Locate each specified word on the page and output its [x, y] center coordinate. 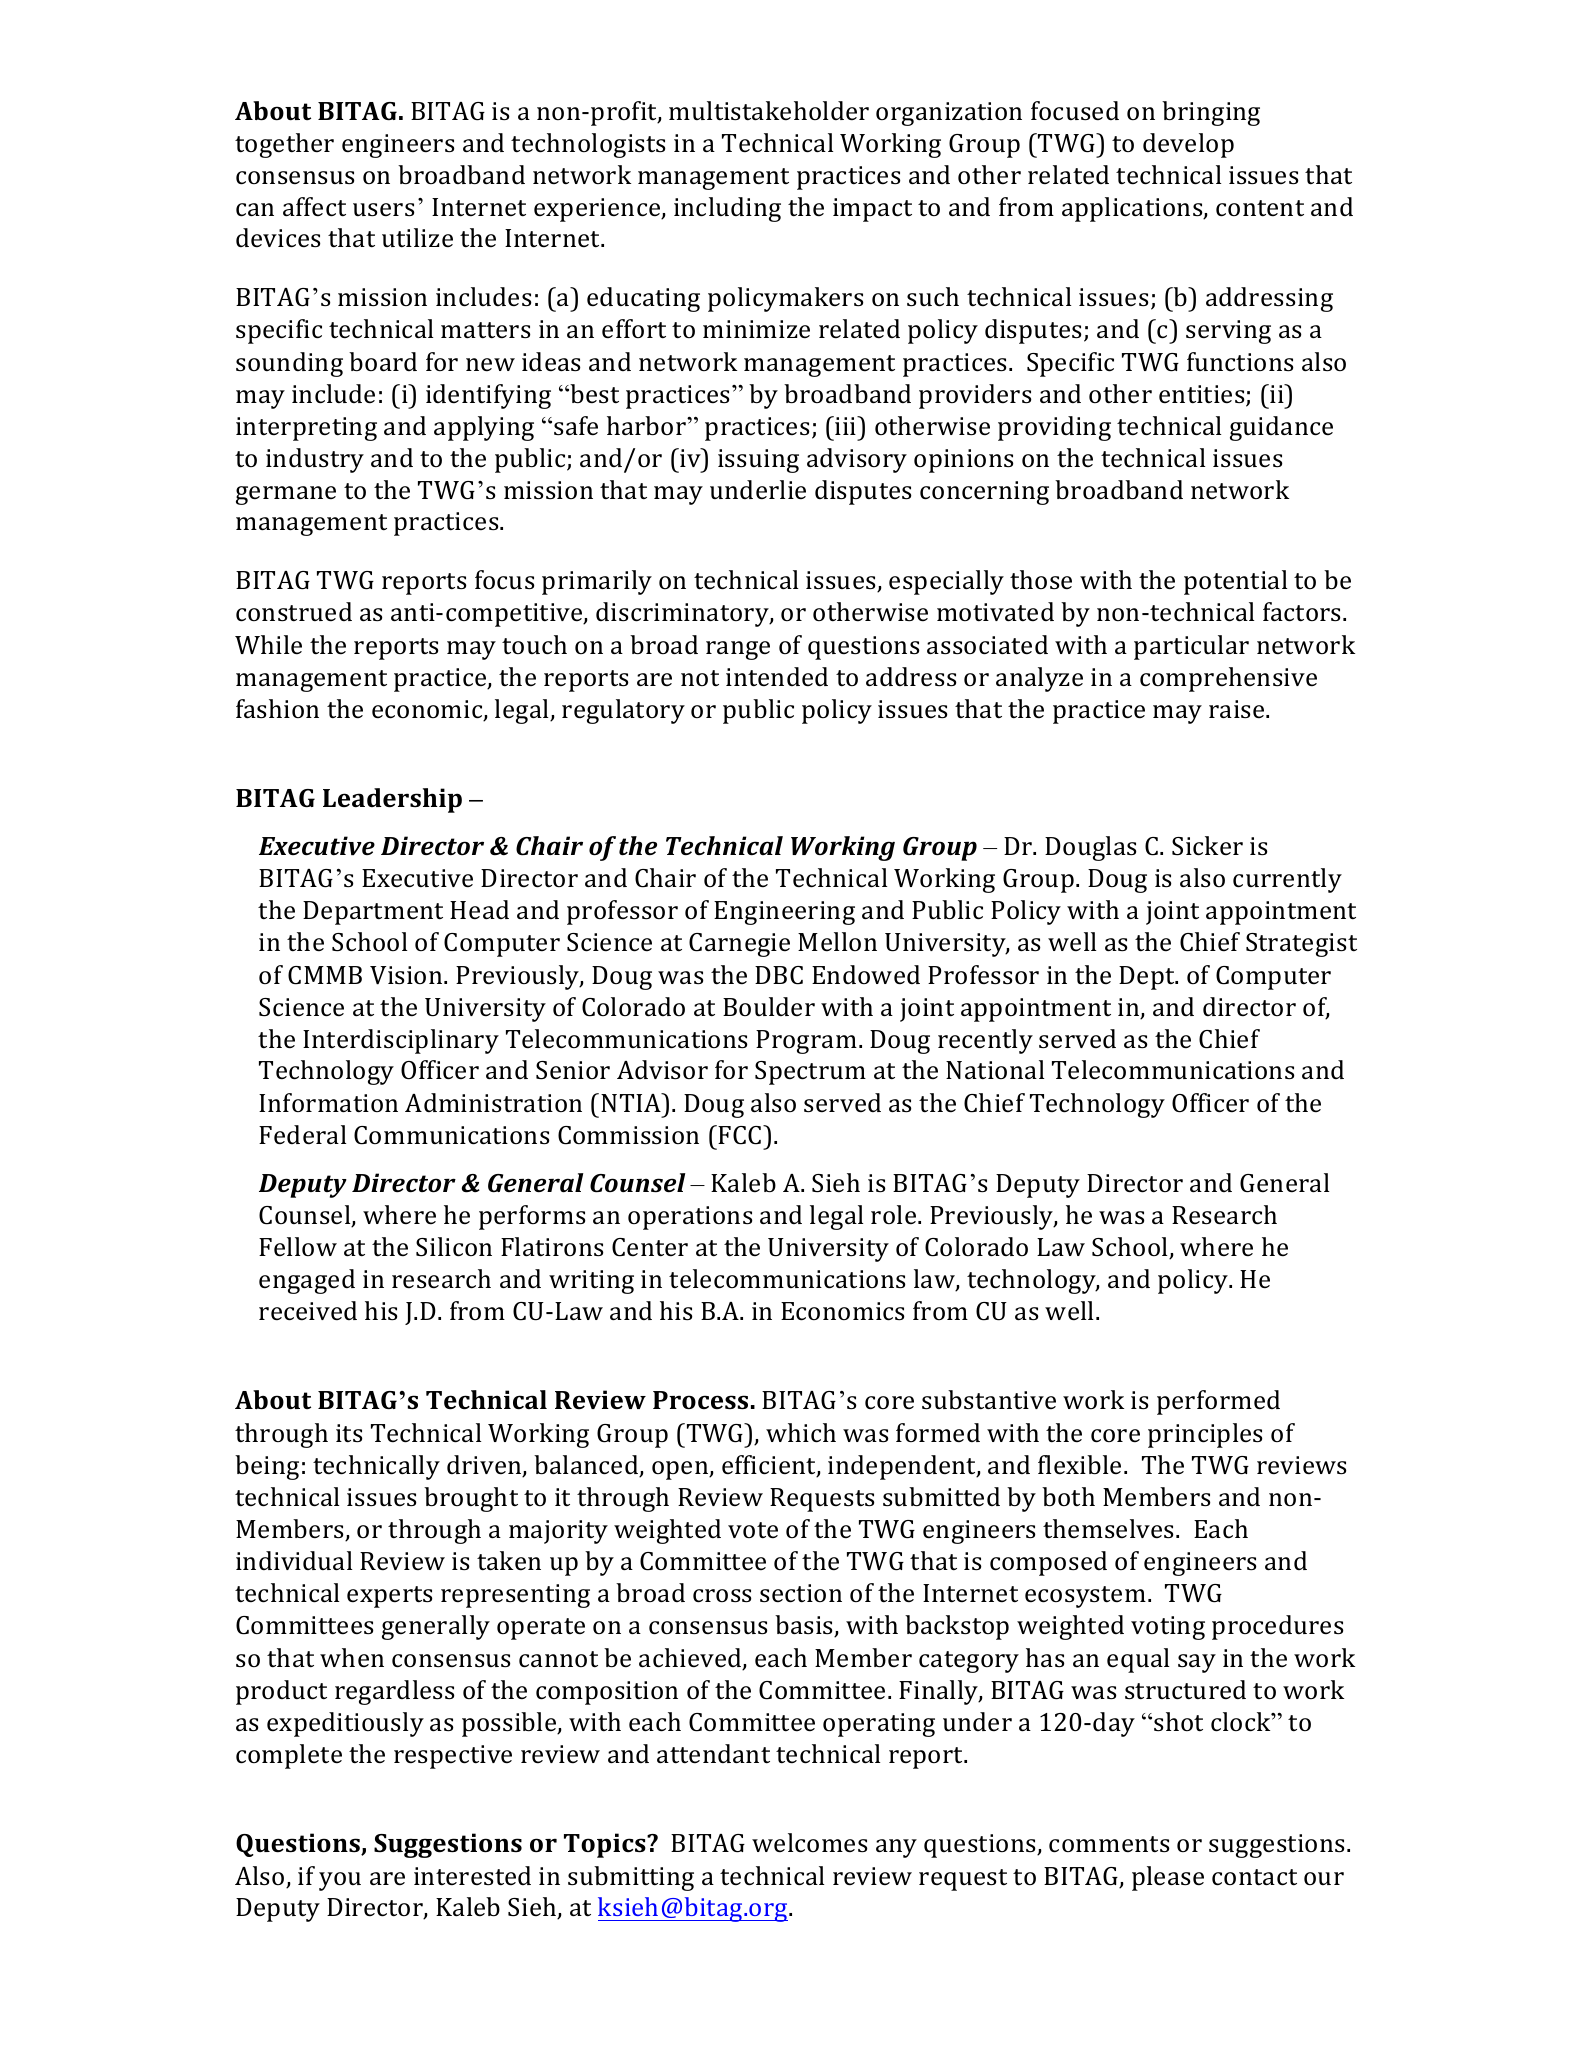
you [340, 1881]
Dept [1148, 978]
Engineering [784, 913]
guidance [1281, 428]
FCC [741, 1135]
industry [315, 460]
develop [1188, 145]
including [727, 209]
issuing [758, 461]
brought [471, 1499]
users [383, 210]
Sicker [1207, 846]
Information [328, 1103]
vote [753, 1530]
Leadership [392, 800]
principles [1205, 1435]
